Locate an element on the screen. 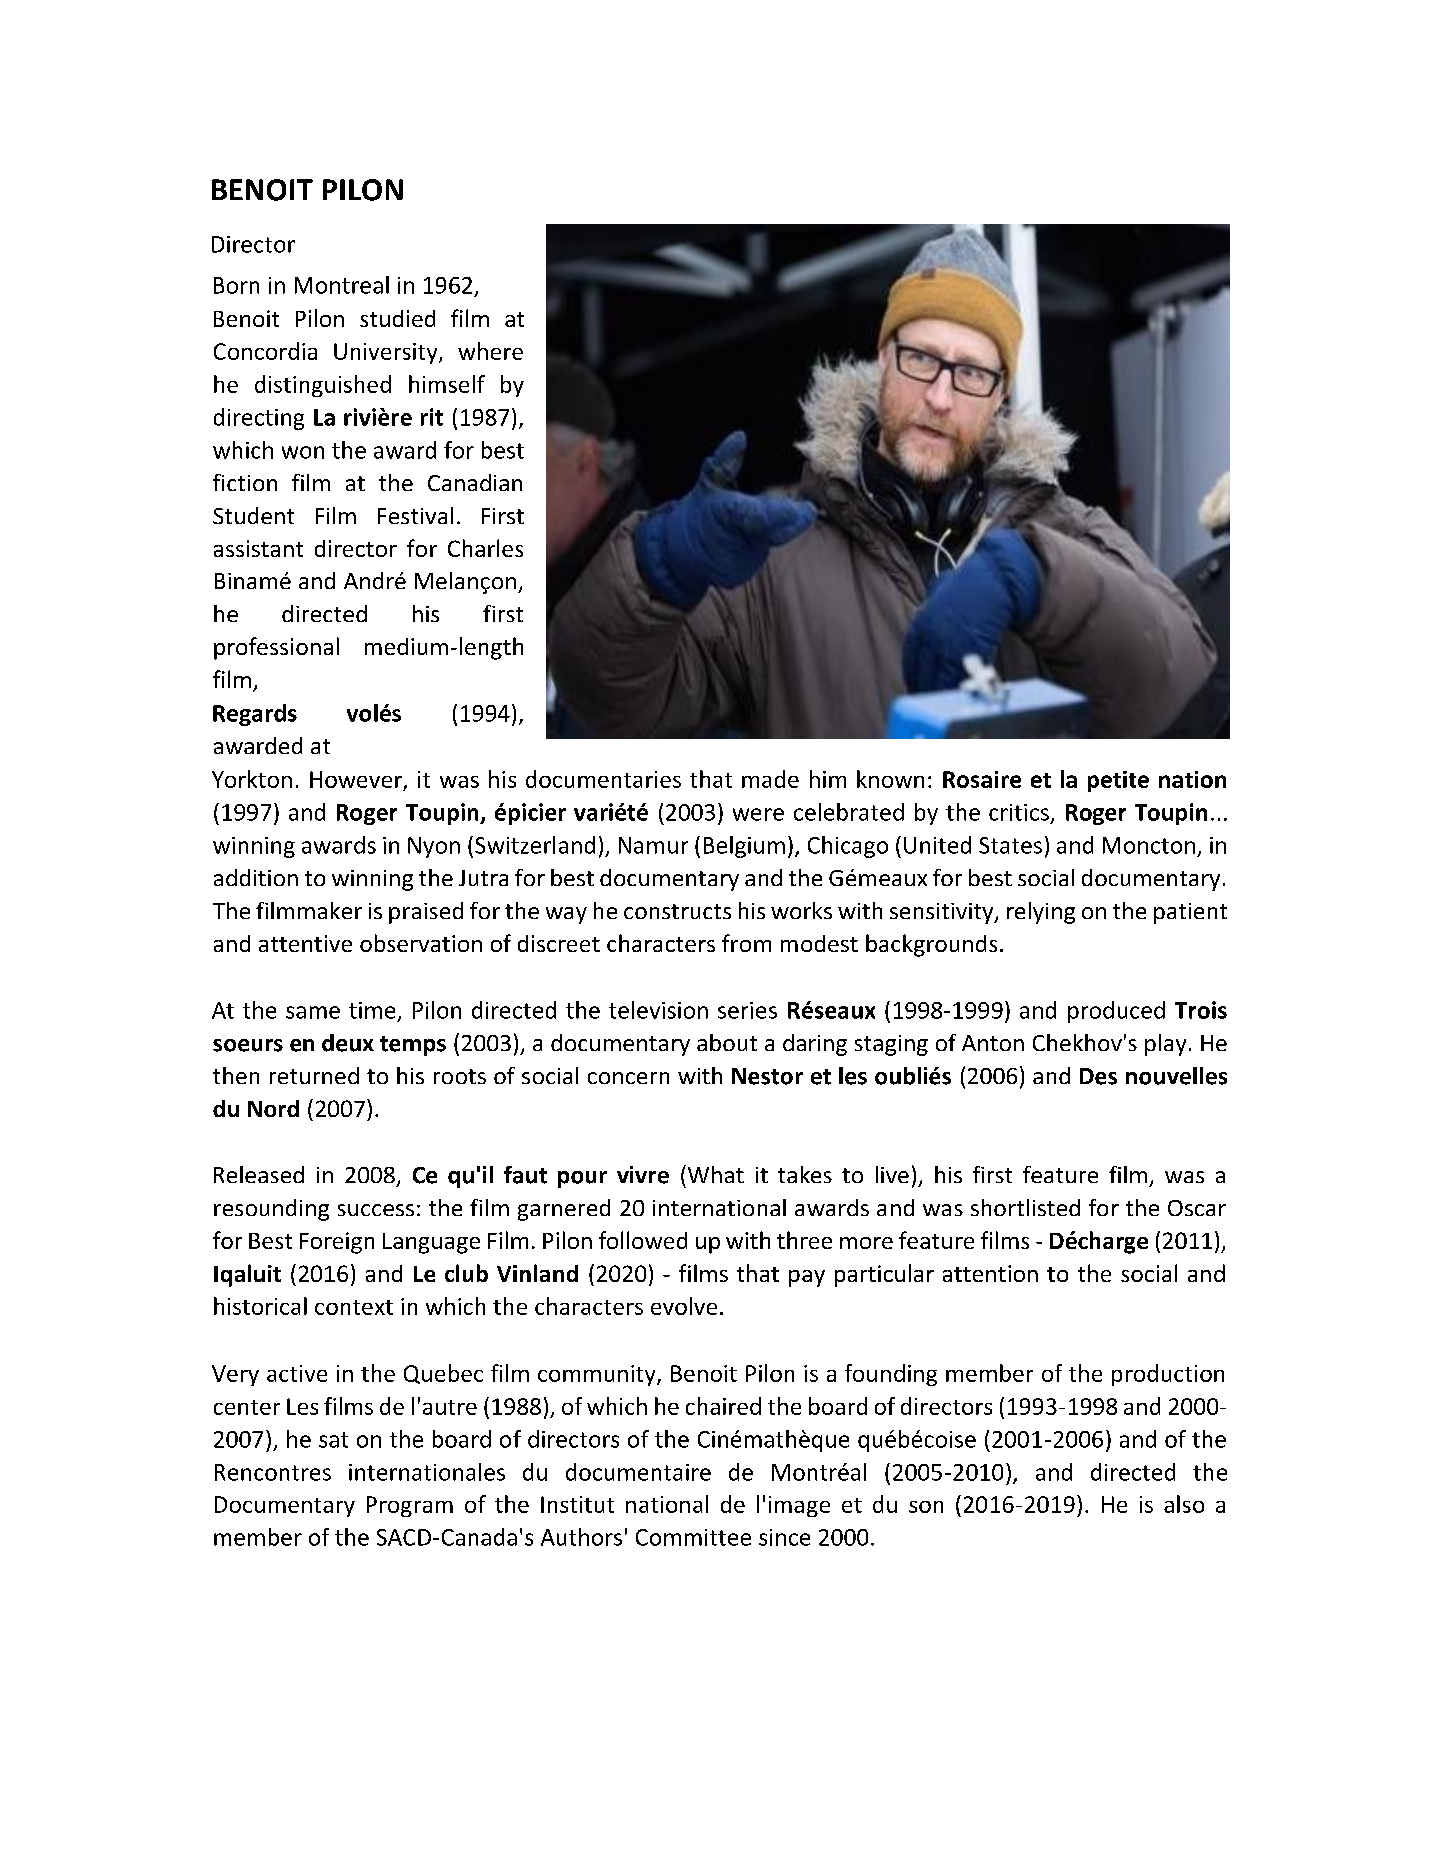 This screenshot has width=1437, height=1859. where is located at coordinates (490, 351).
